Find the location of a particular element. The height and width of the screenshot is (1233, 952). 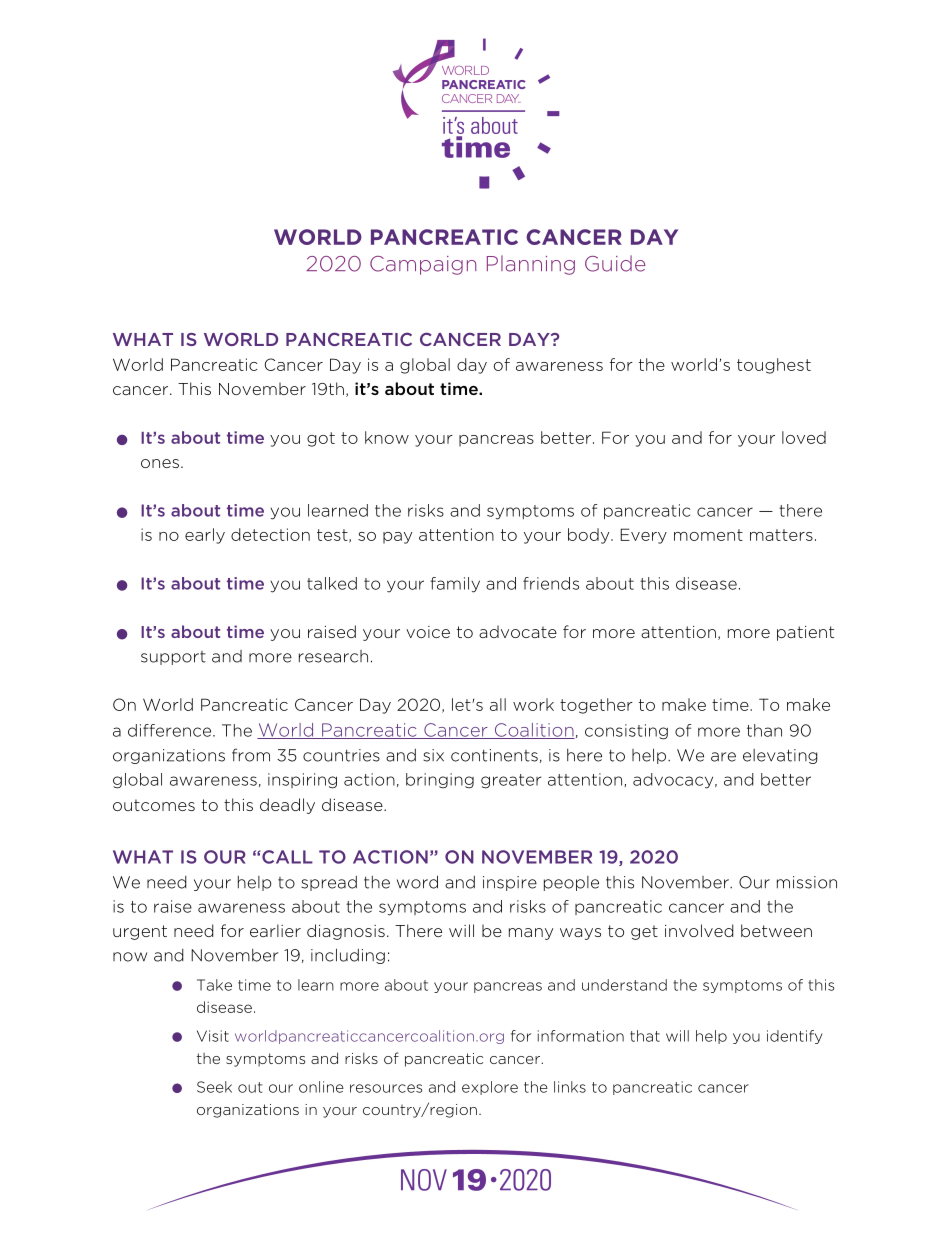

early is located at coordinates (205, 536).
